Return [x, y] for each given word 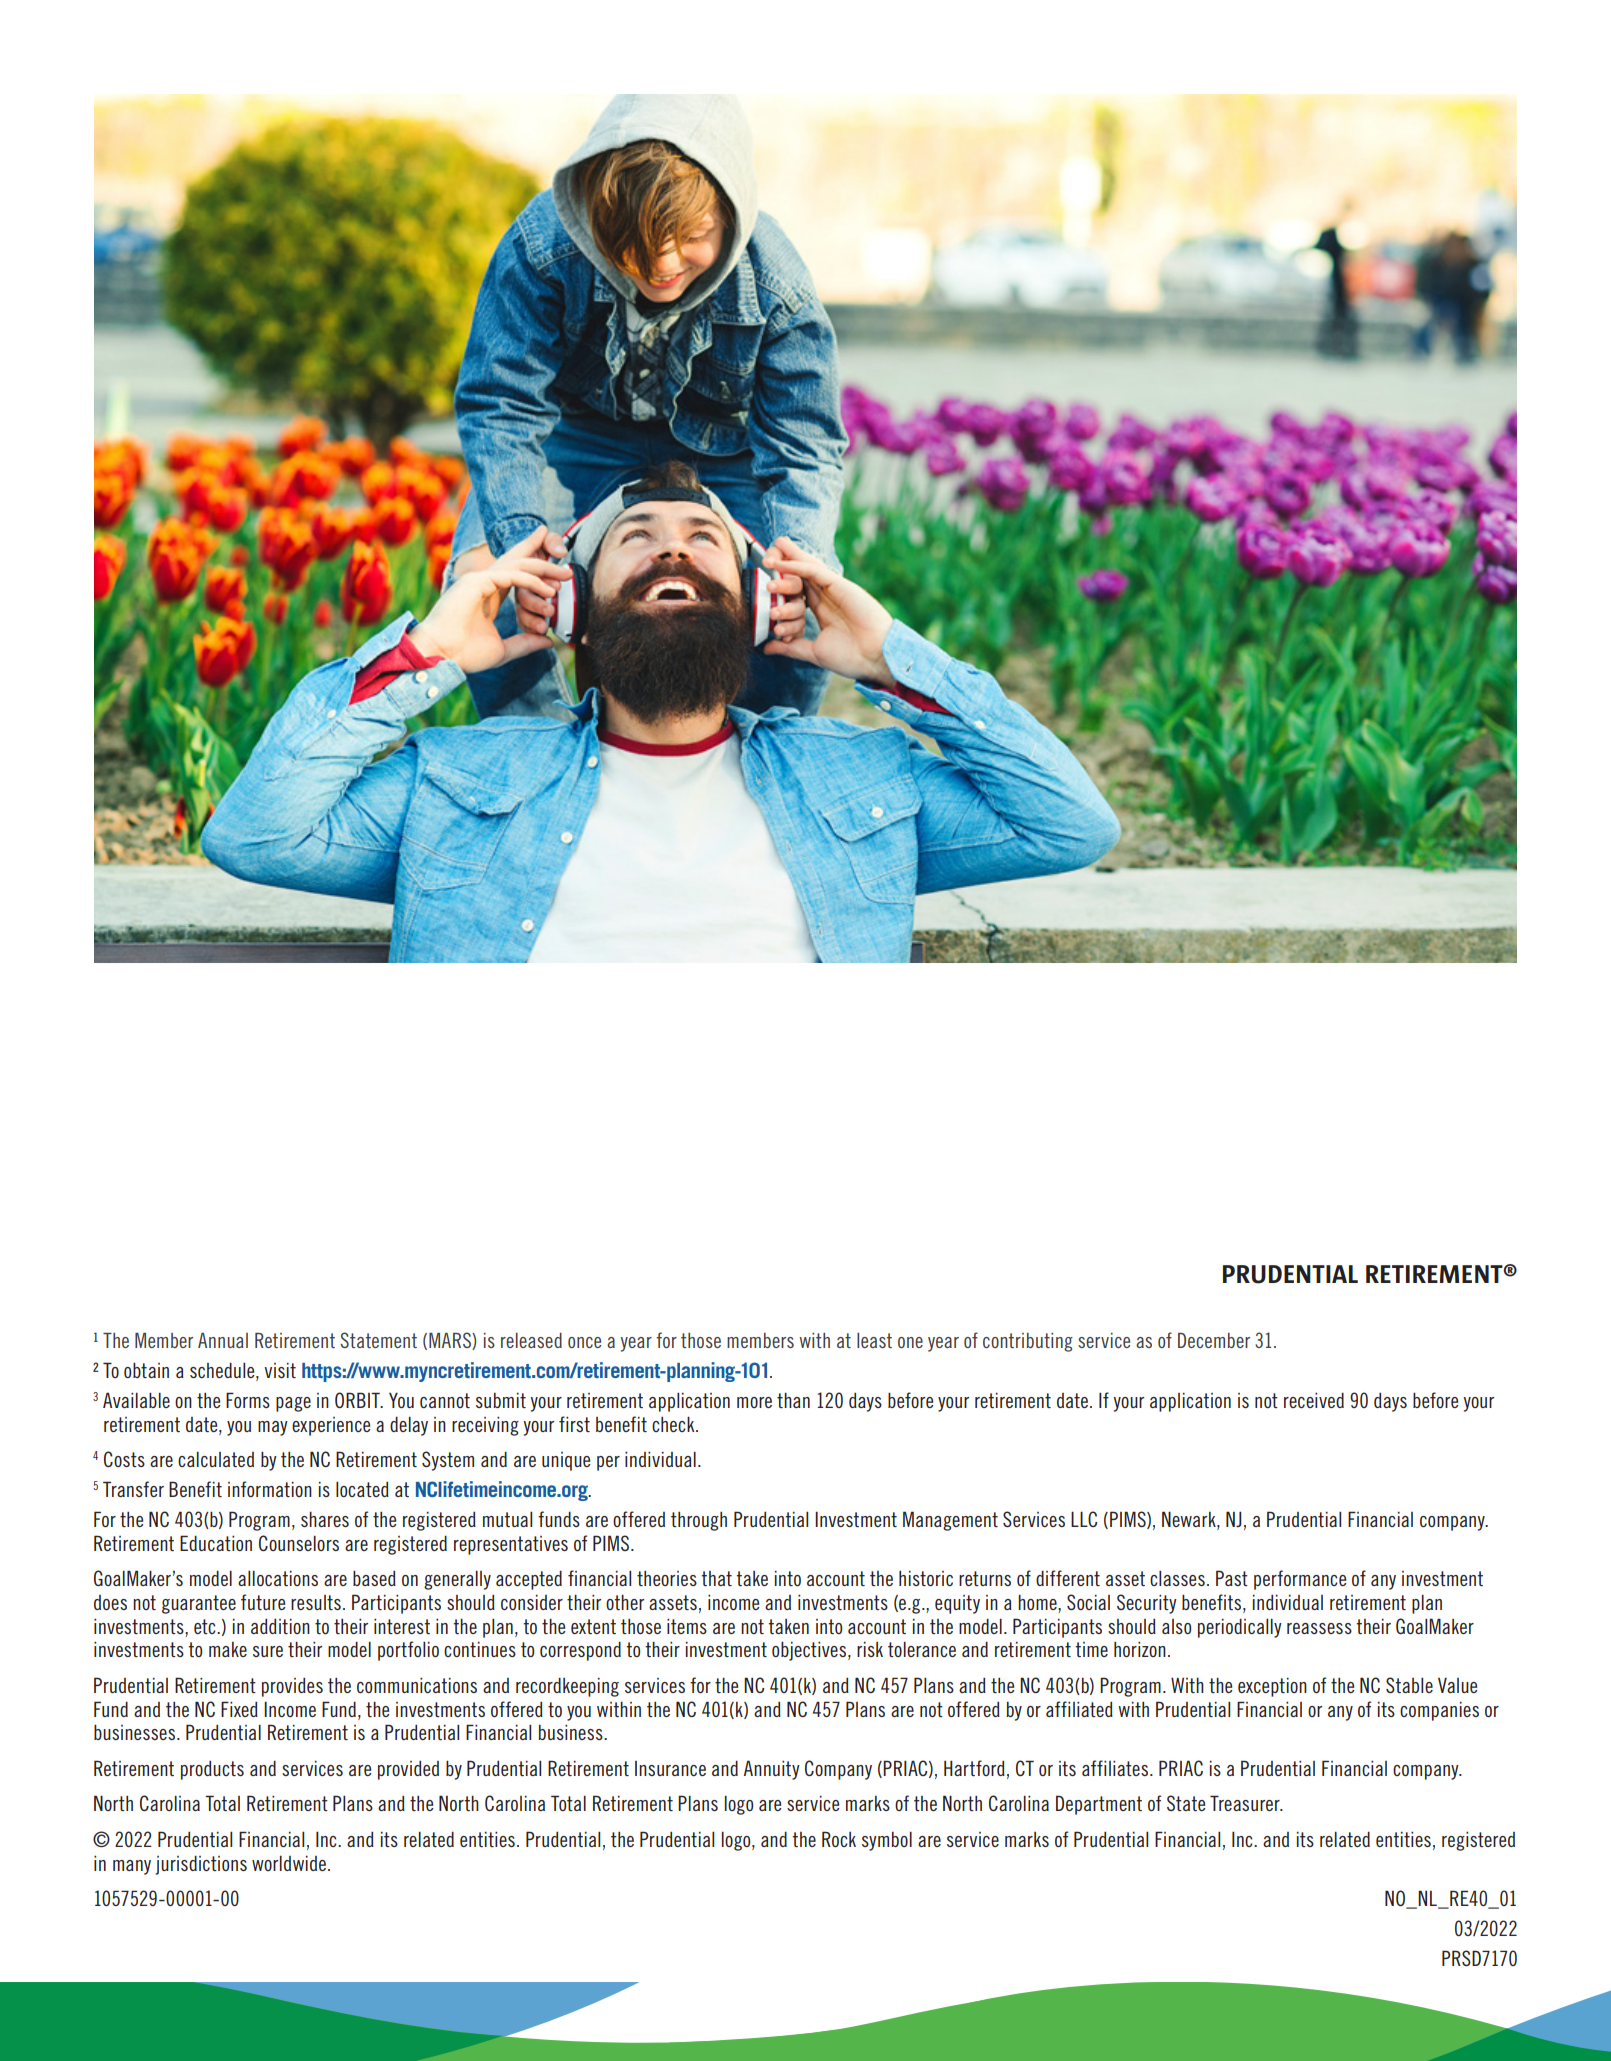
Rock [839, 1839]
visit [280, 1370]
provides [292, 1687]
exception [1272, 1687]
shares [325, 1519]
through [699, 1521]
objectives [809, 1651]
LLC [1084, 1519]
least [874, 1340]
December [1214, 1340]
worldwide [290, 1863]
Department [1099, 1805]
